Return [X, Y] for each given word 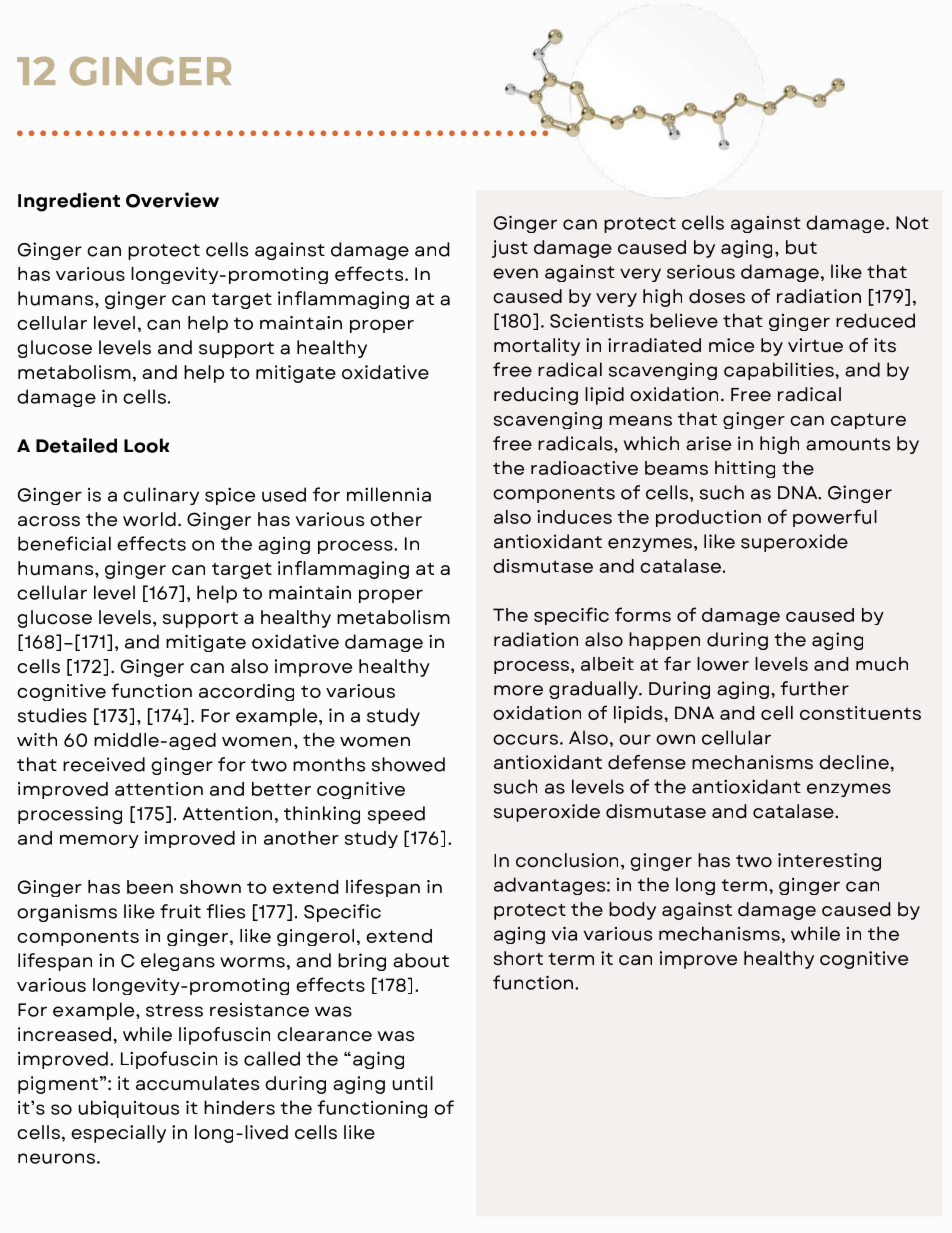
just [510, 249]
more [518, 690]
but [801, 247]
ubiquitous [128, 1109]
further [815, 688]
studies [52, 715]
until [412, 1083]
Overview [172, 200]
